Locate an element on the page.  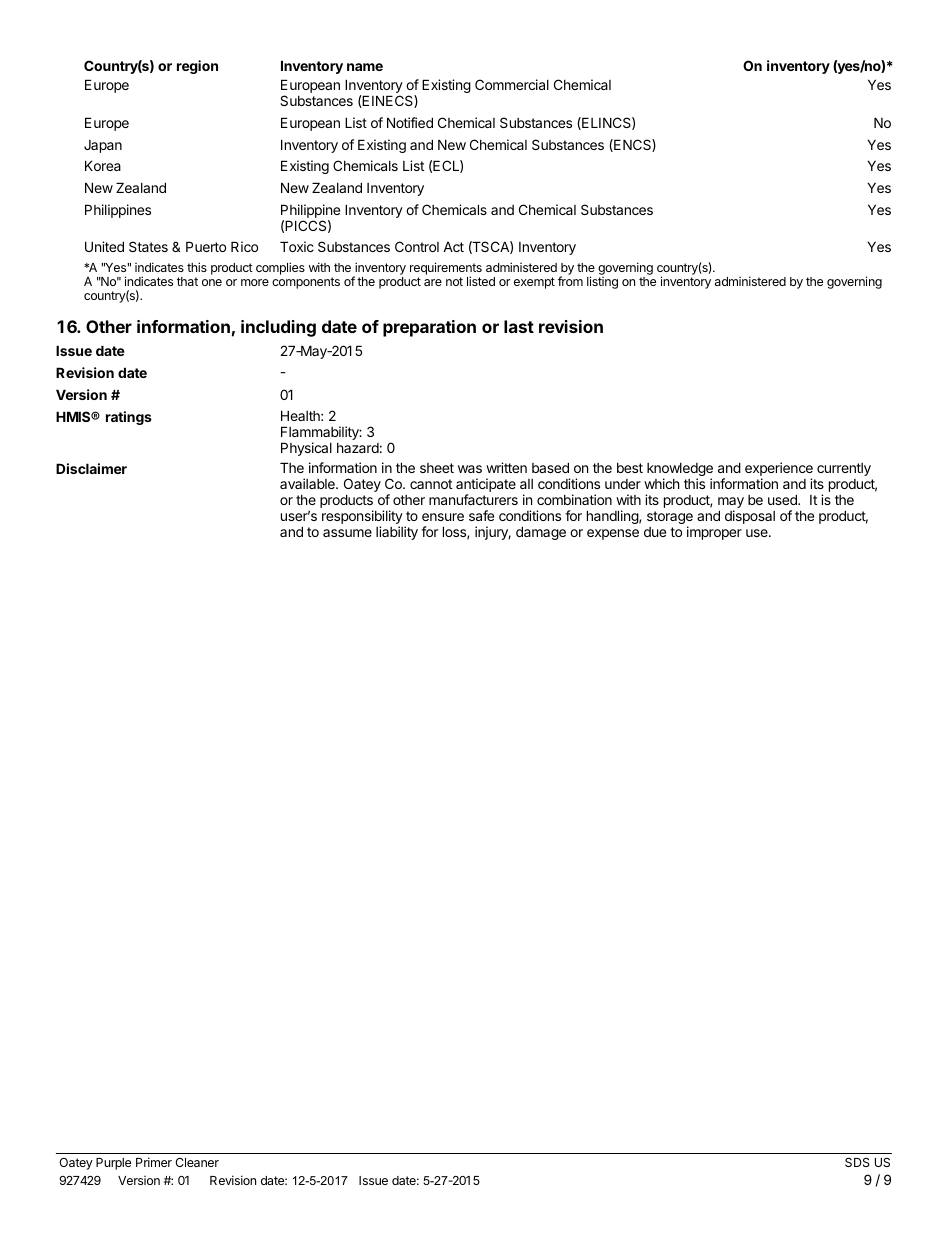
Cleaner is located at coordinates (197, 1162).
